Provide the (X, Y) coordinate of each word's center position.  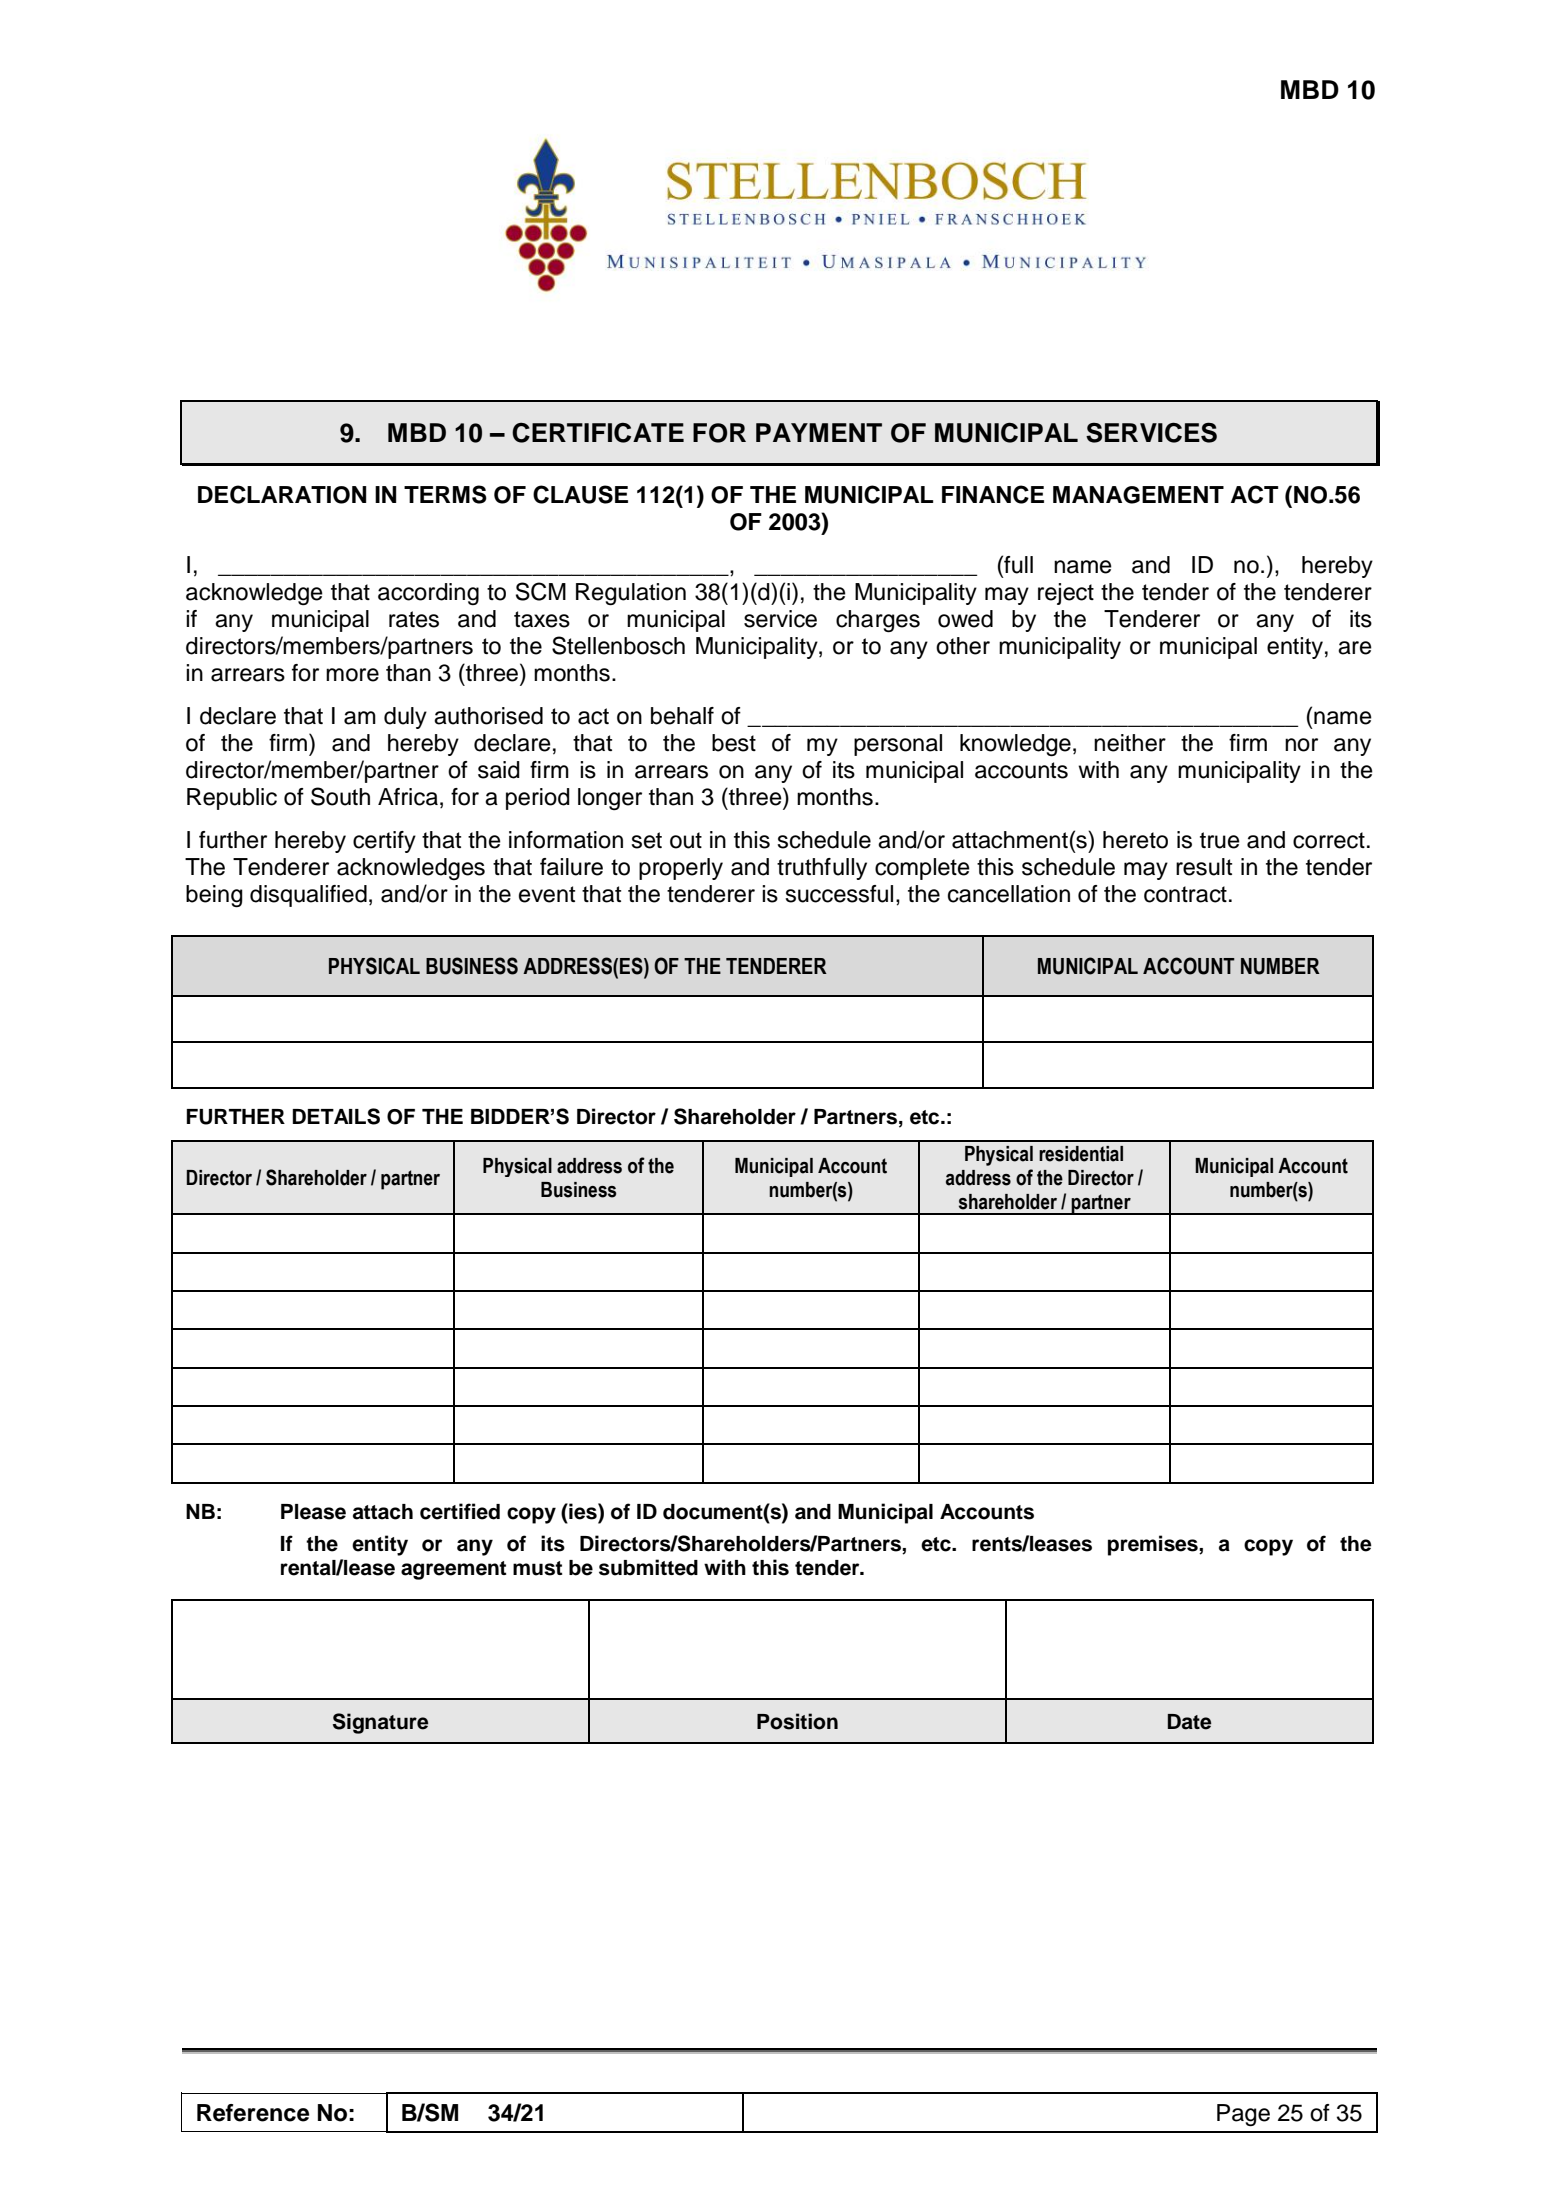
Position (797, 1721)
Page (1243, 2115)
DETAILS (336, 1116)
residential (1081, 1154)
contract (1185, 894)
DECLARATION (282, 494)
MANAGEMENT (1138, 495)
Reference (253, 2113)
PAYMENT (819, 432)
